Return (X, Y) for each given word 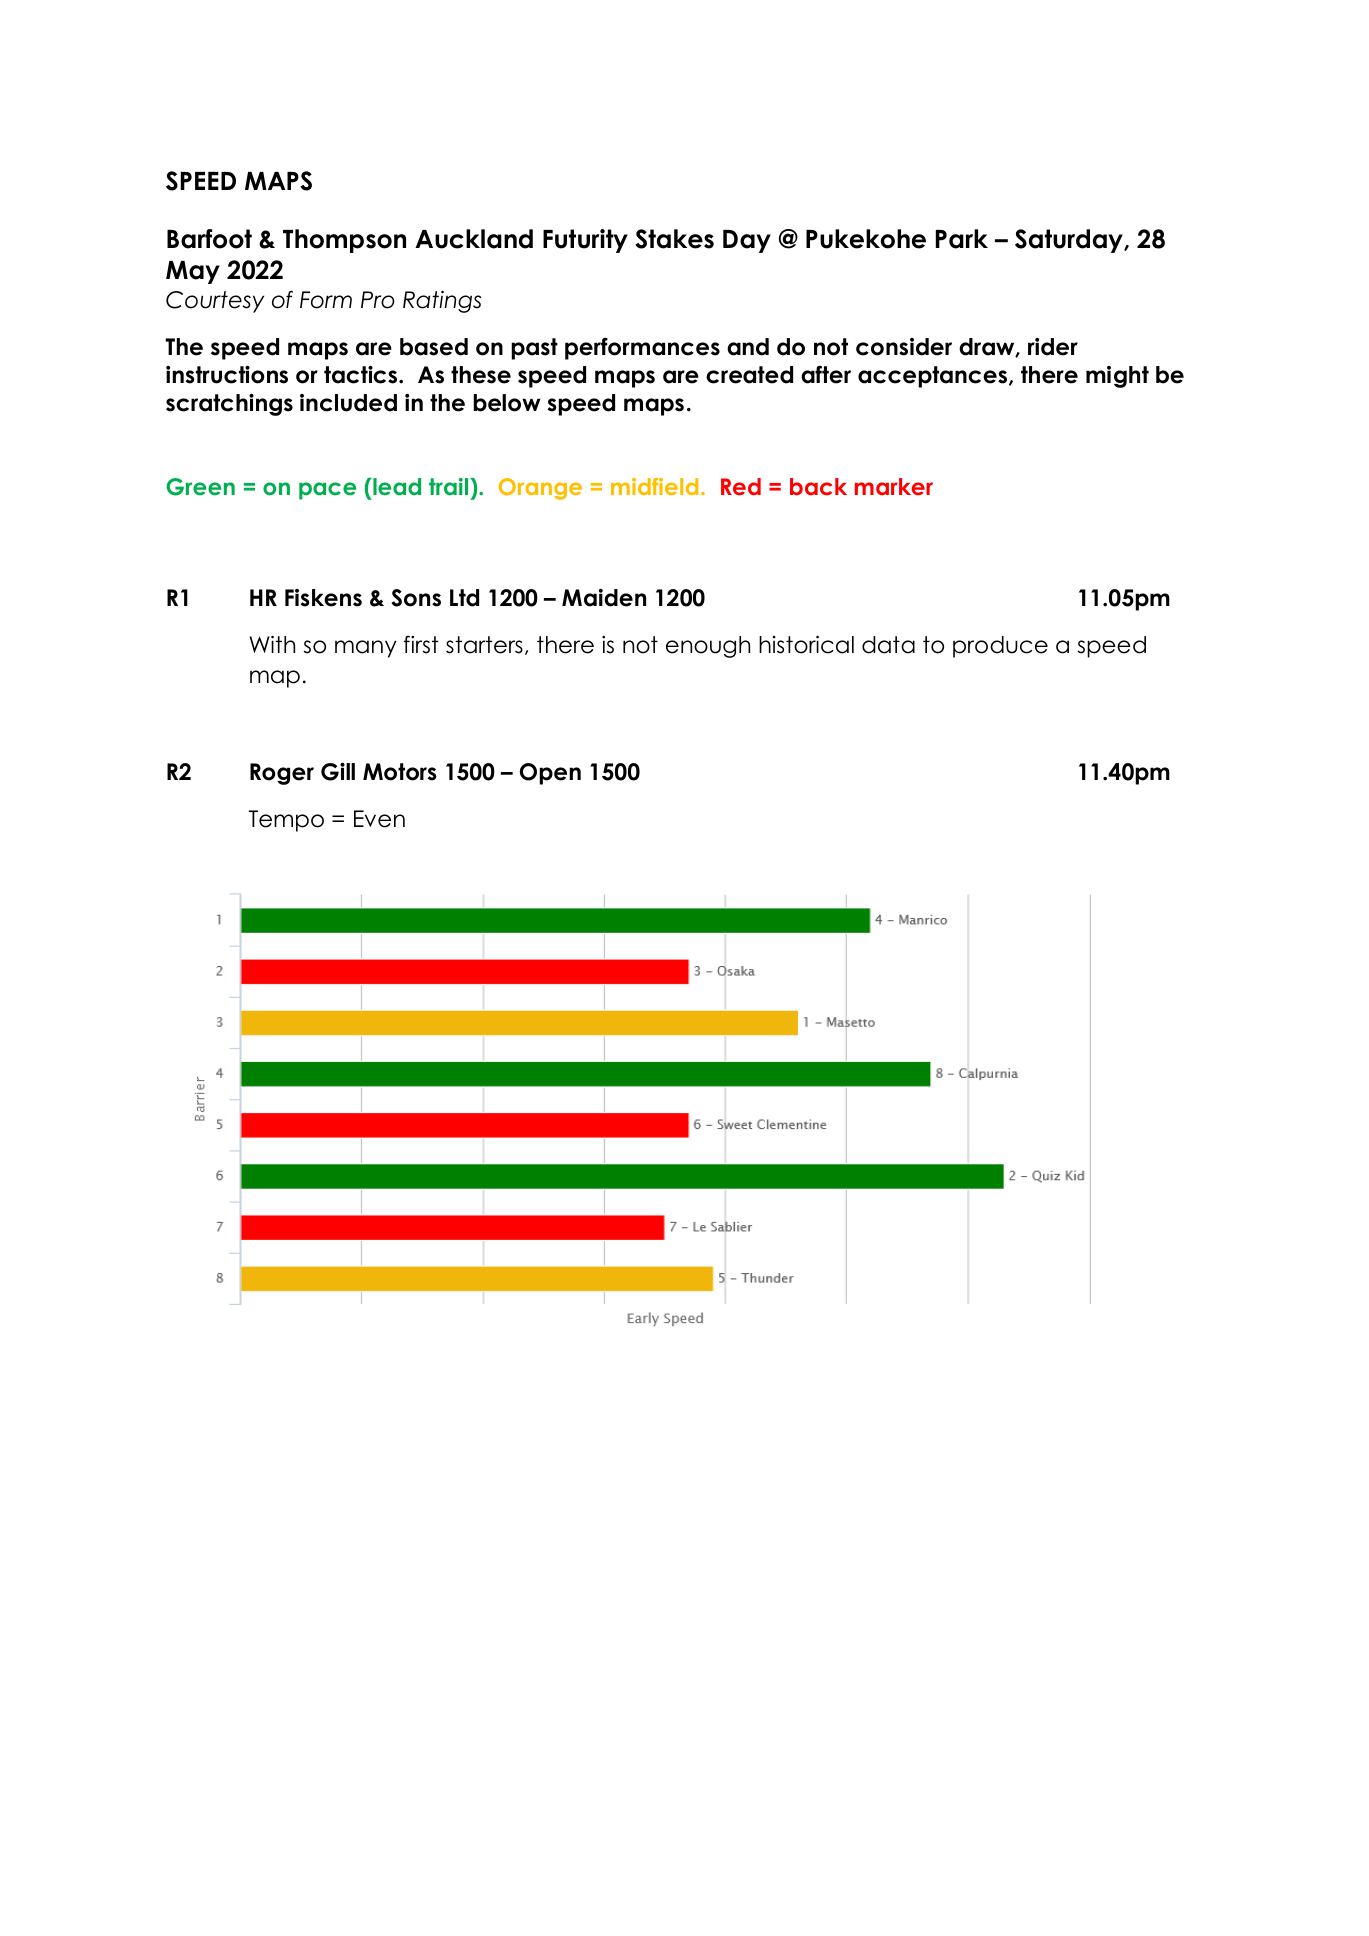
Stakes (674, 239)
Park (962, 239)
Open (550, 774)
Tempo (286, 821)
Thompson (344, 241)
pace (327, 491)
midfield (654, 486)
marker (894, 486)
